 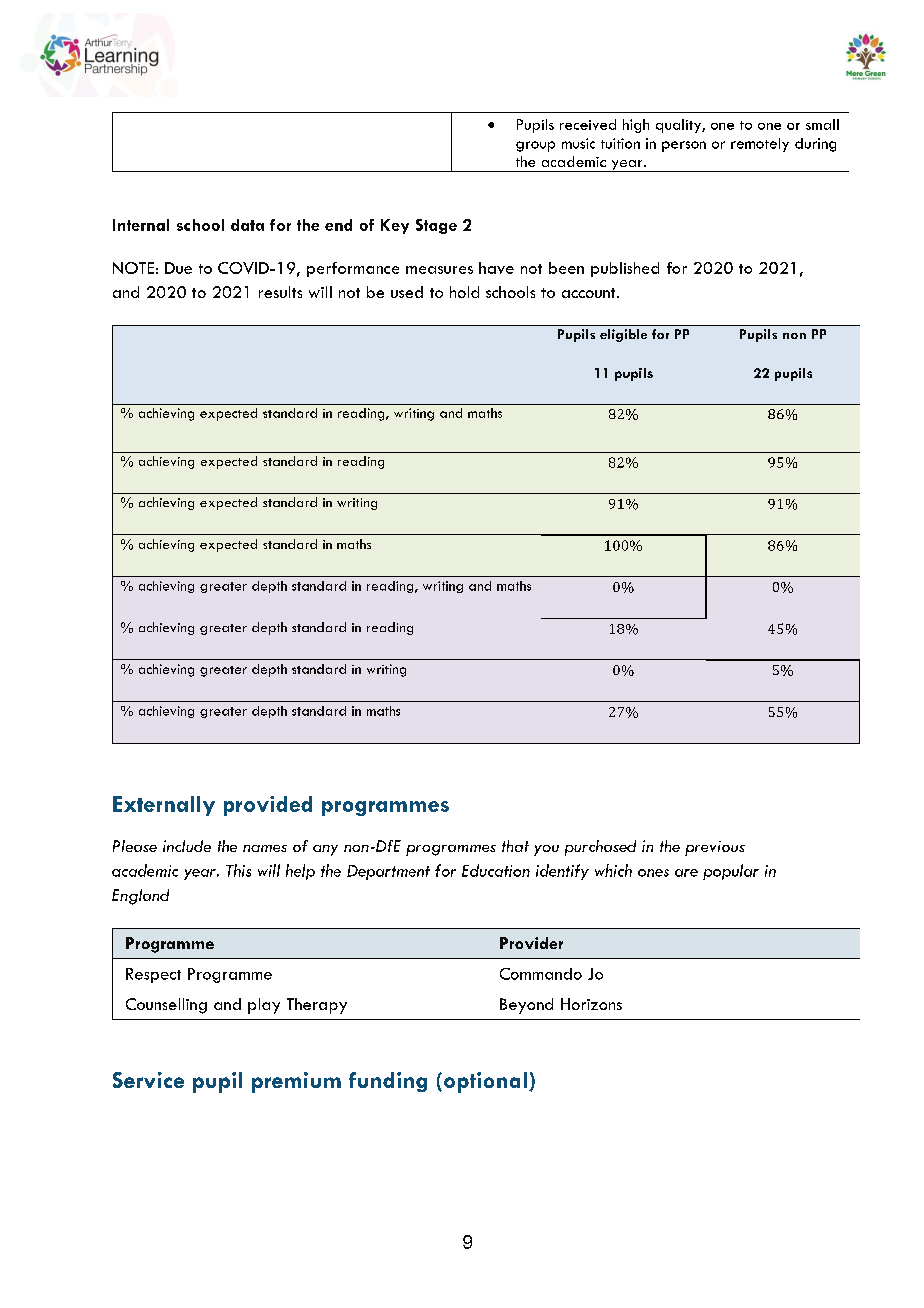 I want to click on Due, so click(x=178, y=268).
